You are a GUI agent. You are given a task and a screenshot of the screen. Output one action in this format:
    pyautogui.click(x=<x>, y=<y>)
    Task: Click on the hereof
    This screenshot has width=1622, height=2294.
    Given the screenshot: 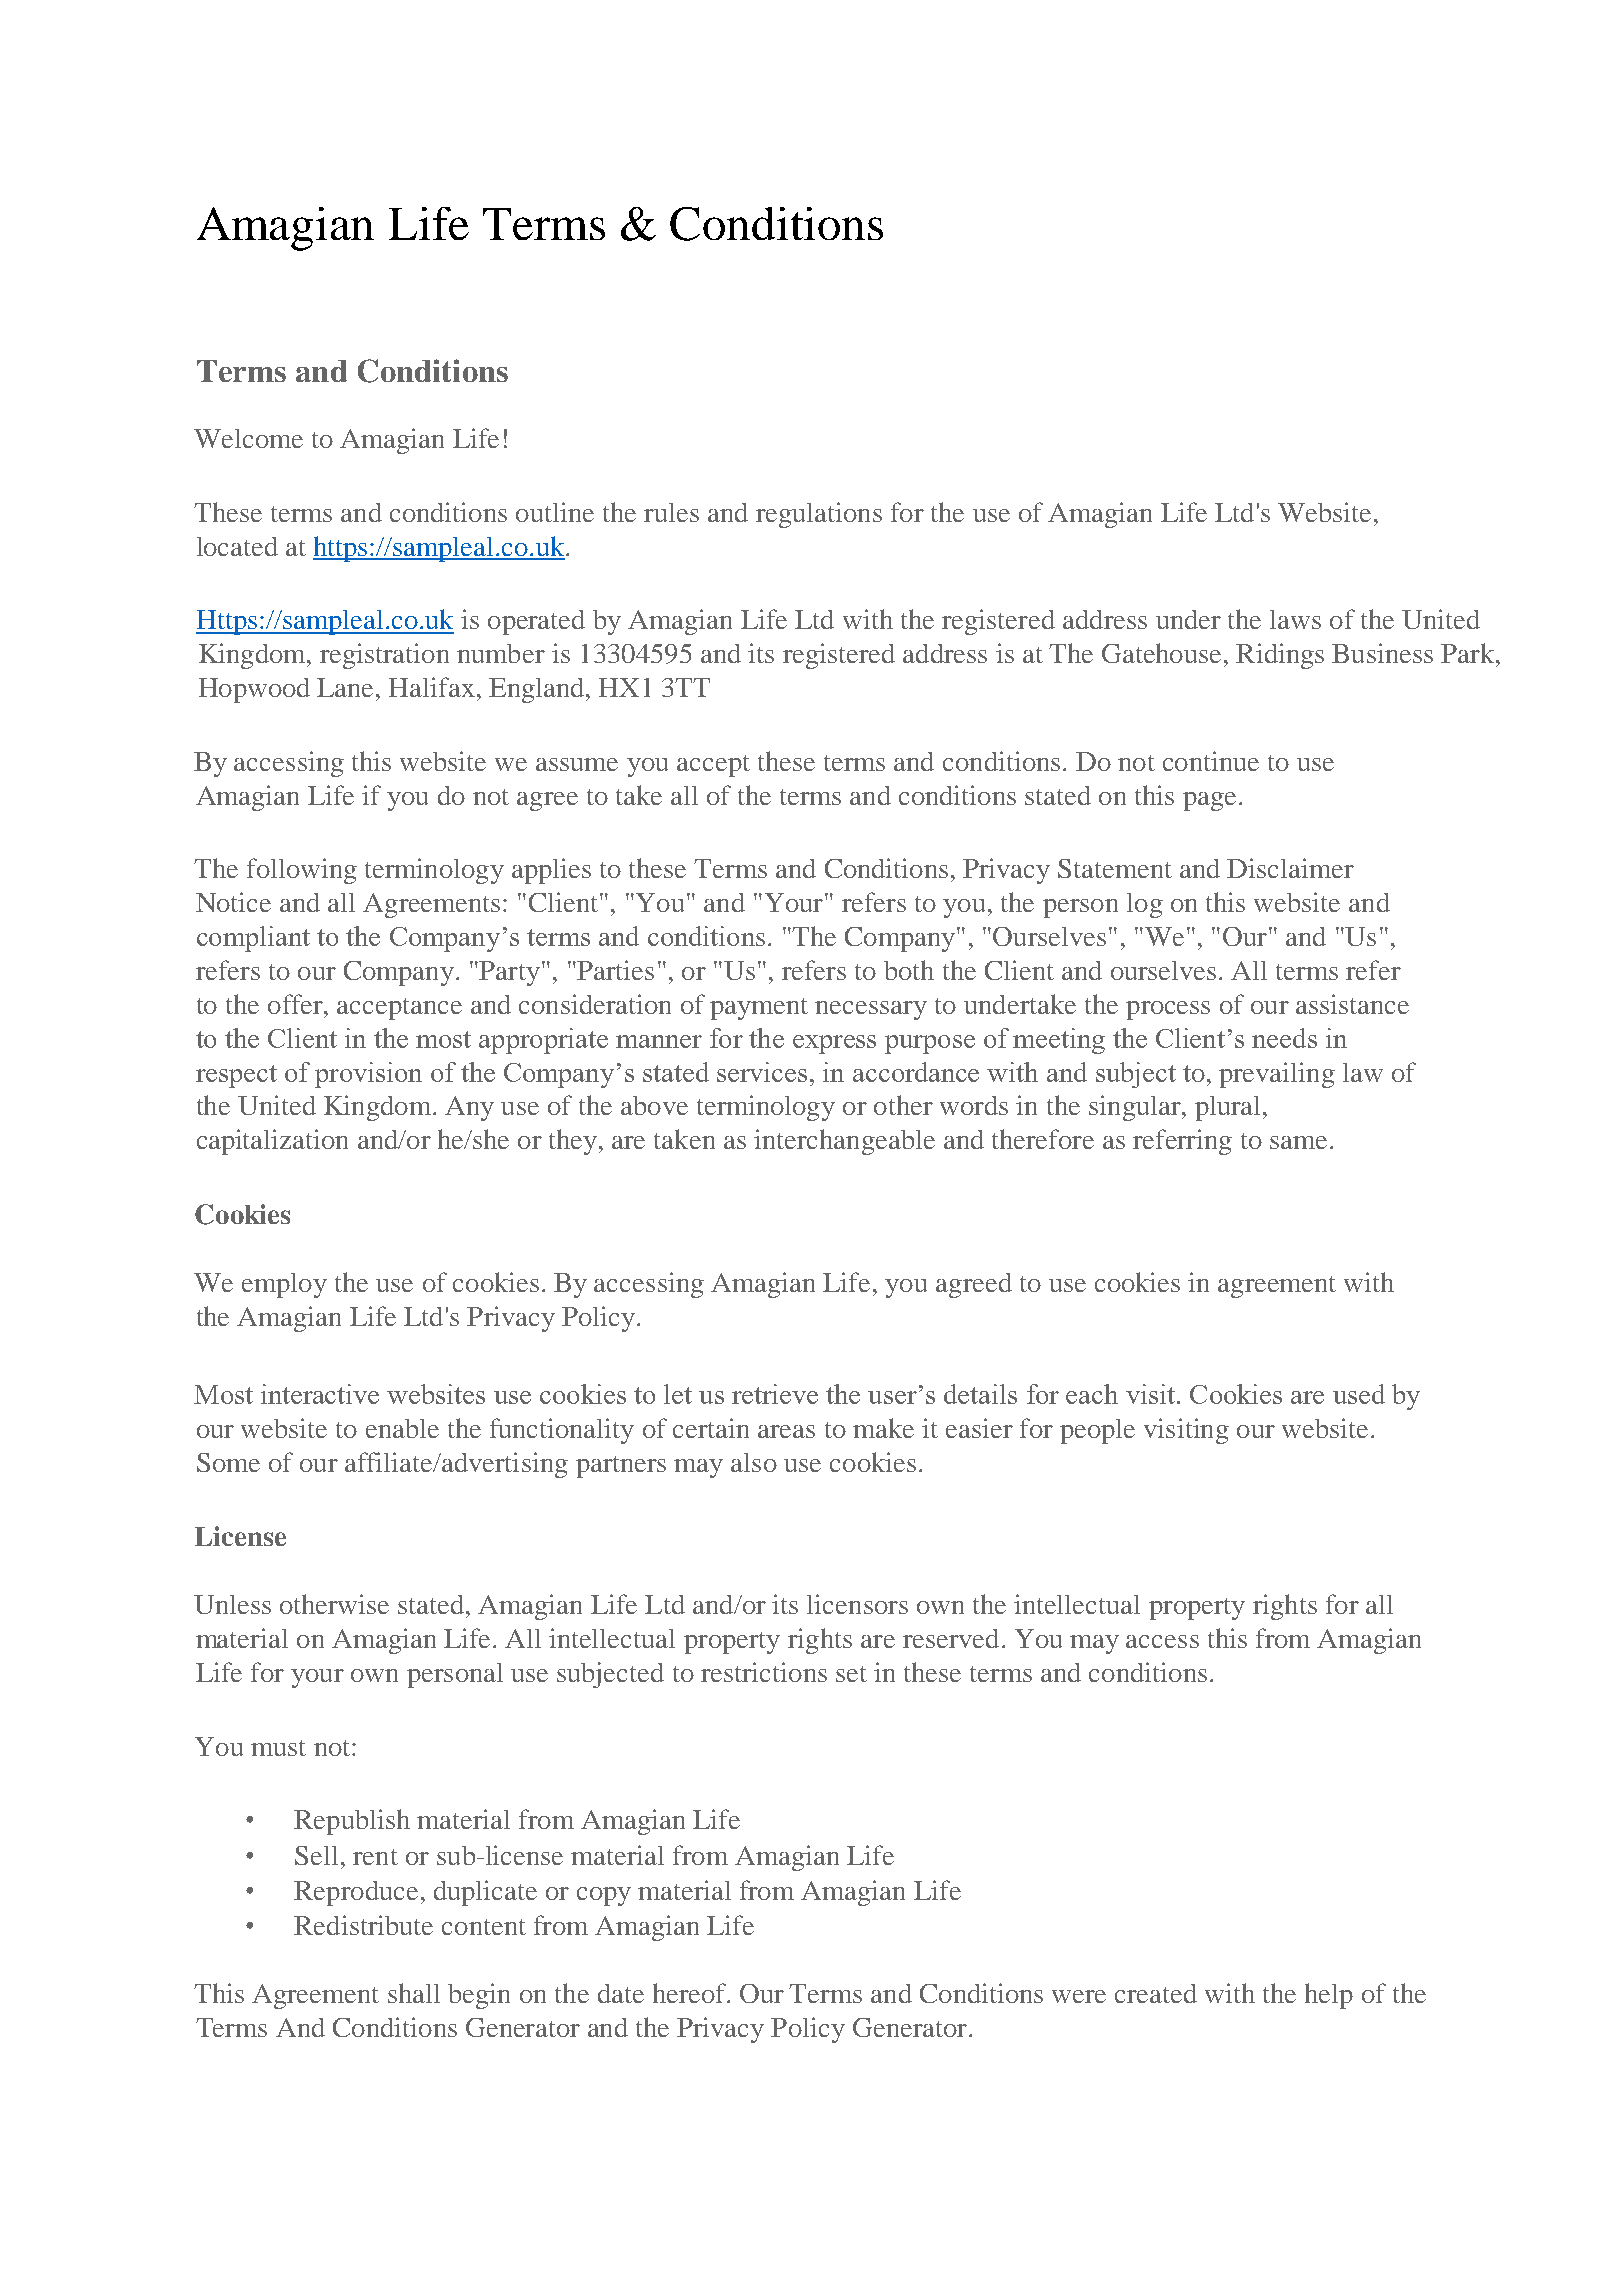 What is the action you would take?
    pyautogui.click(x=691, y=1993)
